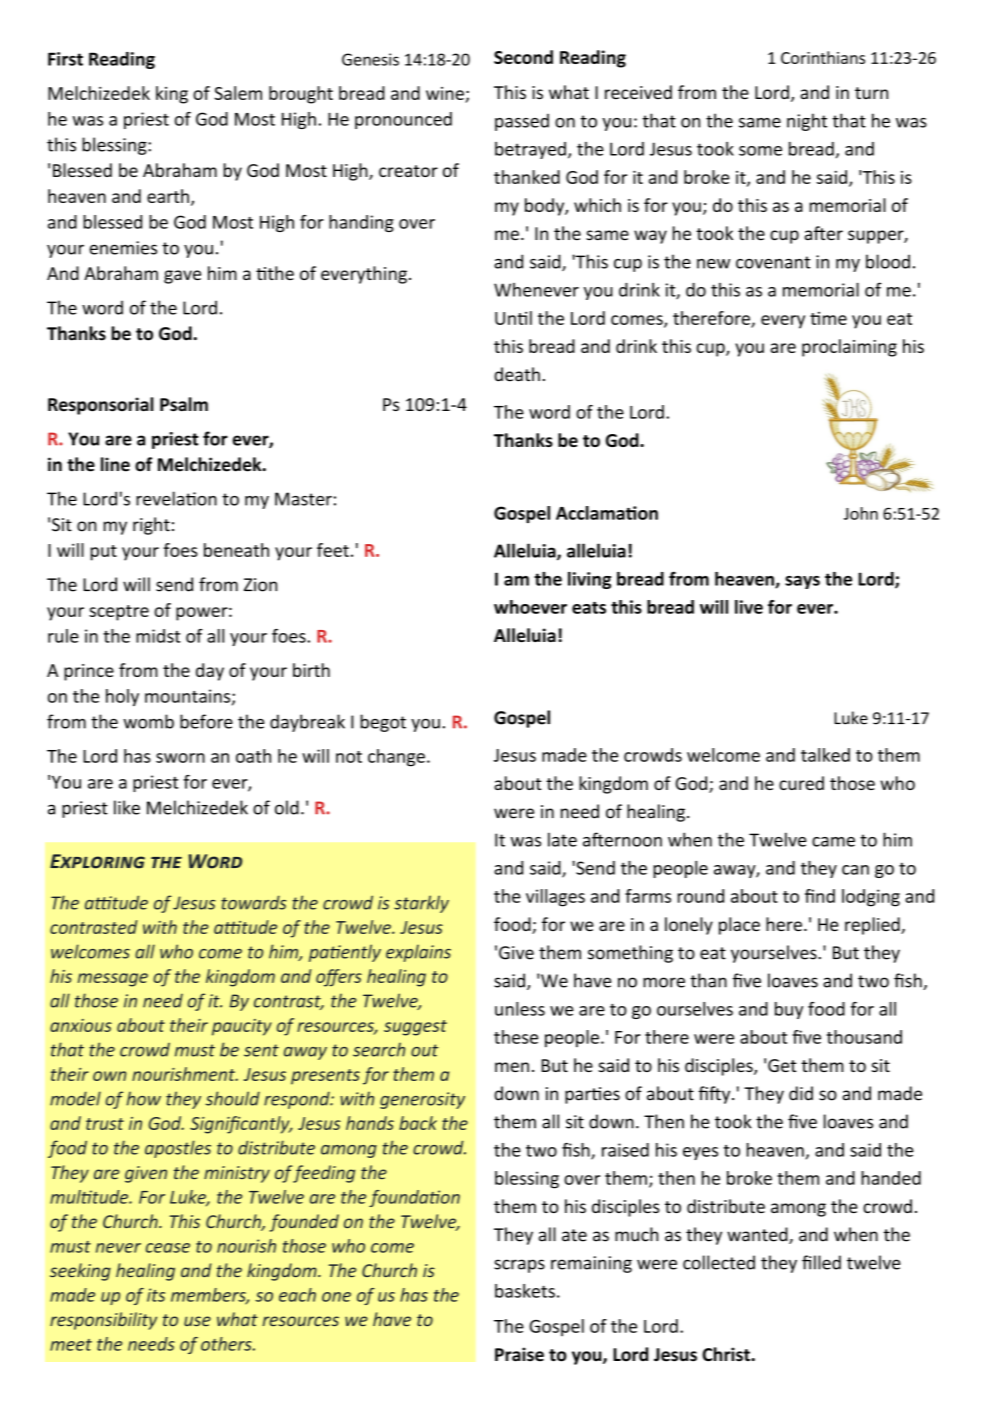  What do you see at coordinates (156, 1295) in the document?
I see `its` at bounding box center [156, 1295].
